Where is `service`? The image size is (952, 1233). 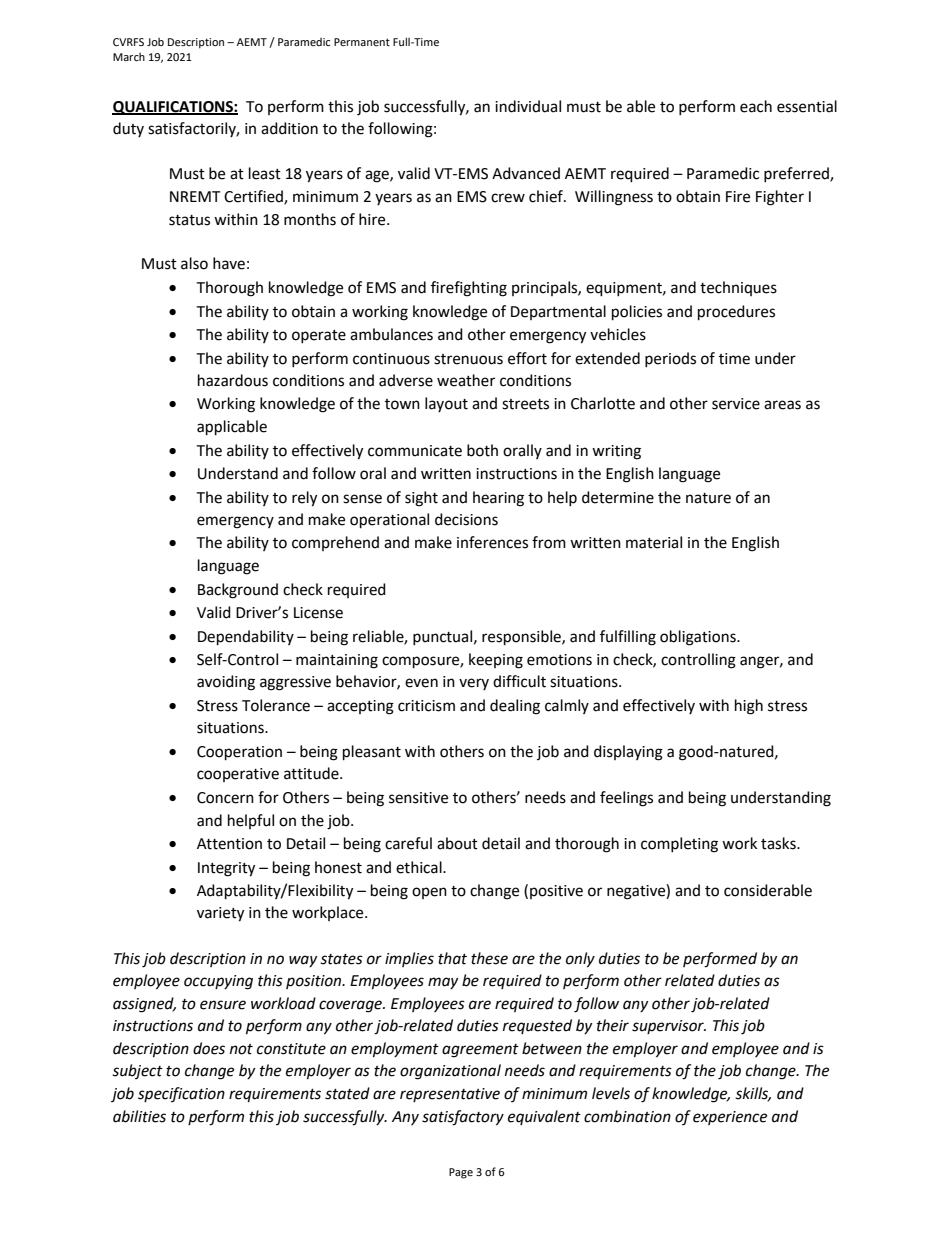
service is located at coordinates (736, 404).
